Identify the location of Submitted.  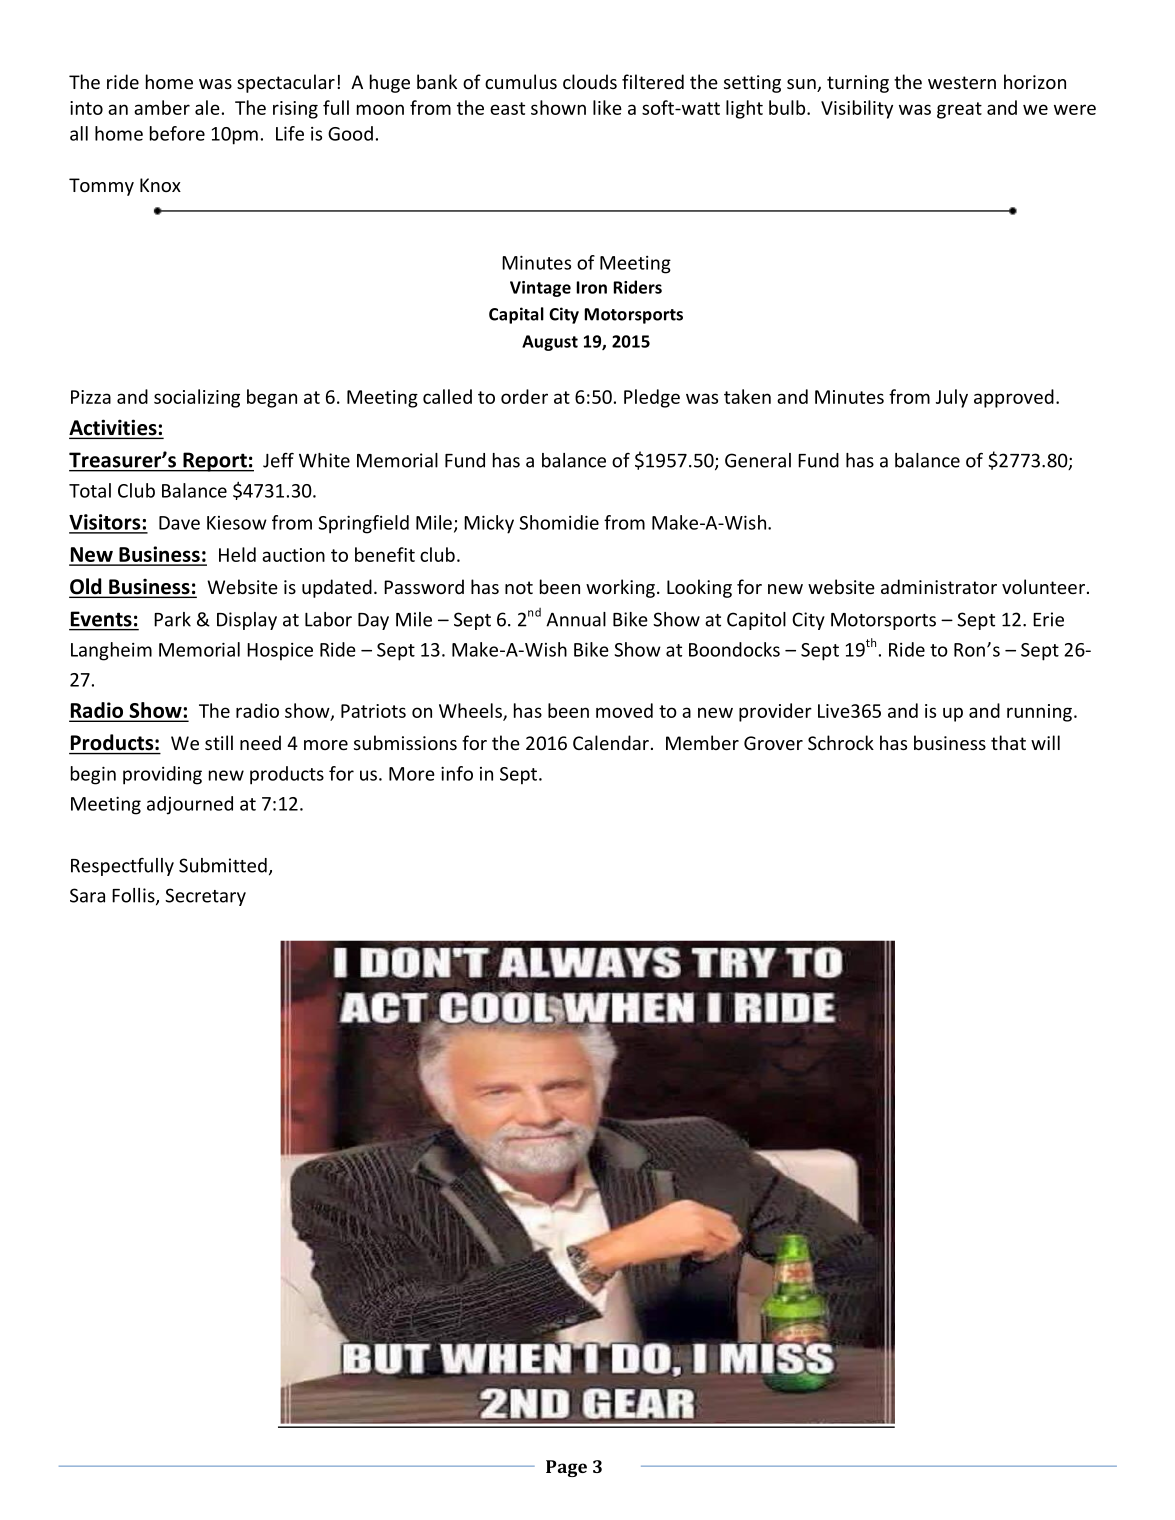
(223, 865).
